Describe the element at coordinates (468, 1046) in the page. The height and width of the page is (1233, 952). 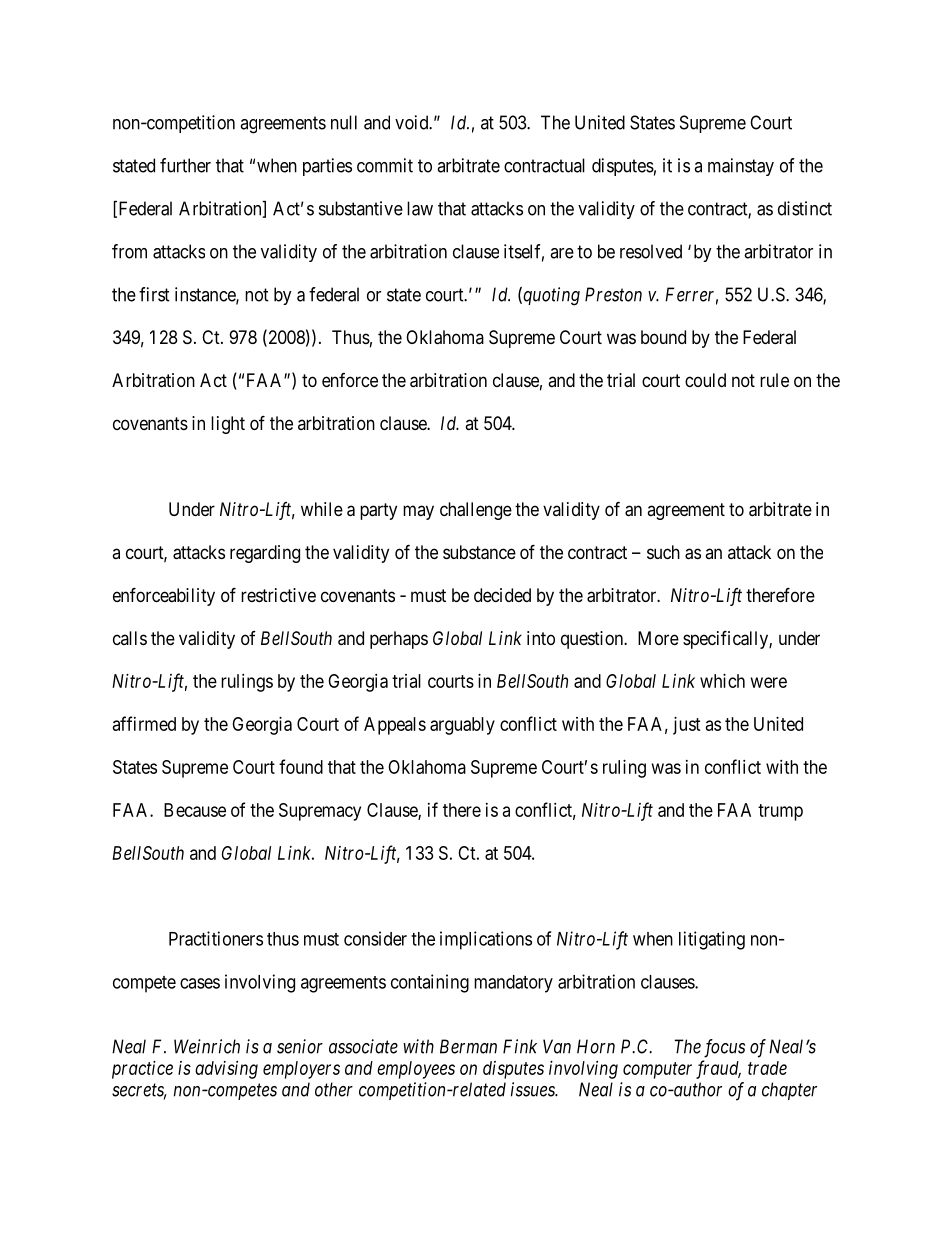
I see `Berman` at that location.
